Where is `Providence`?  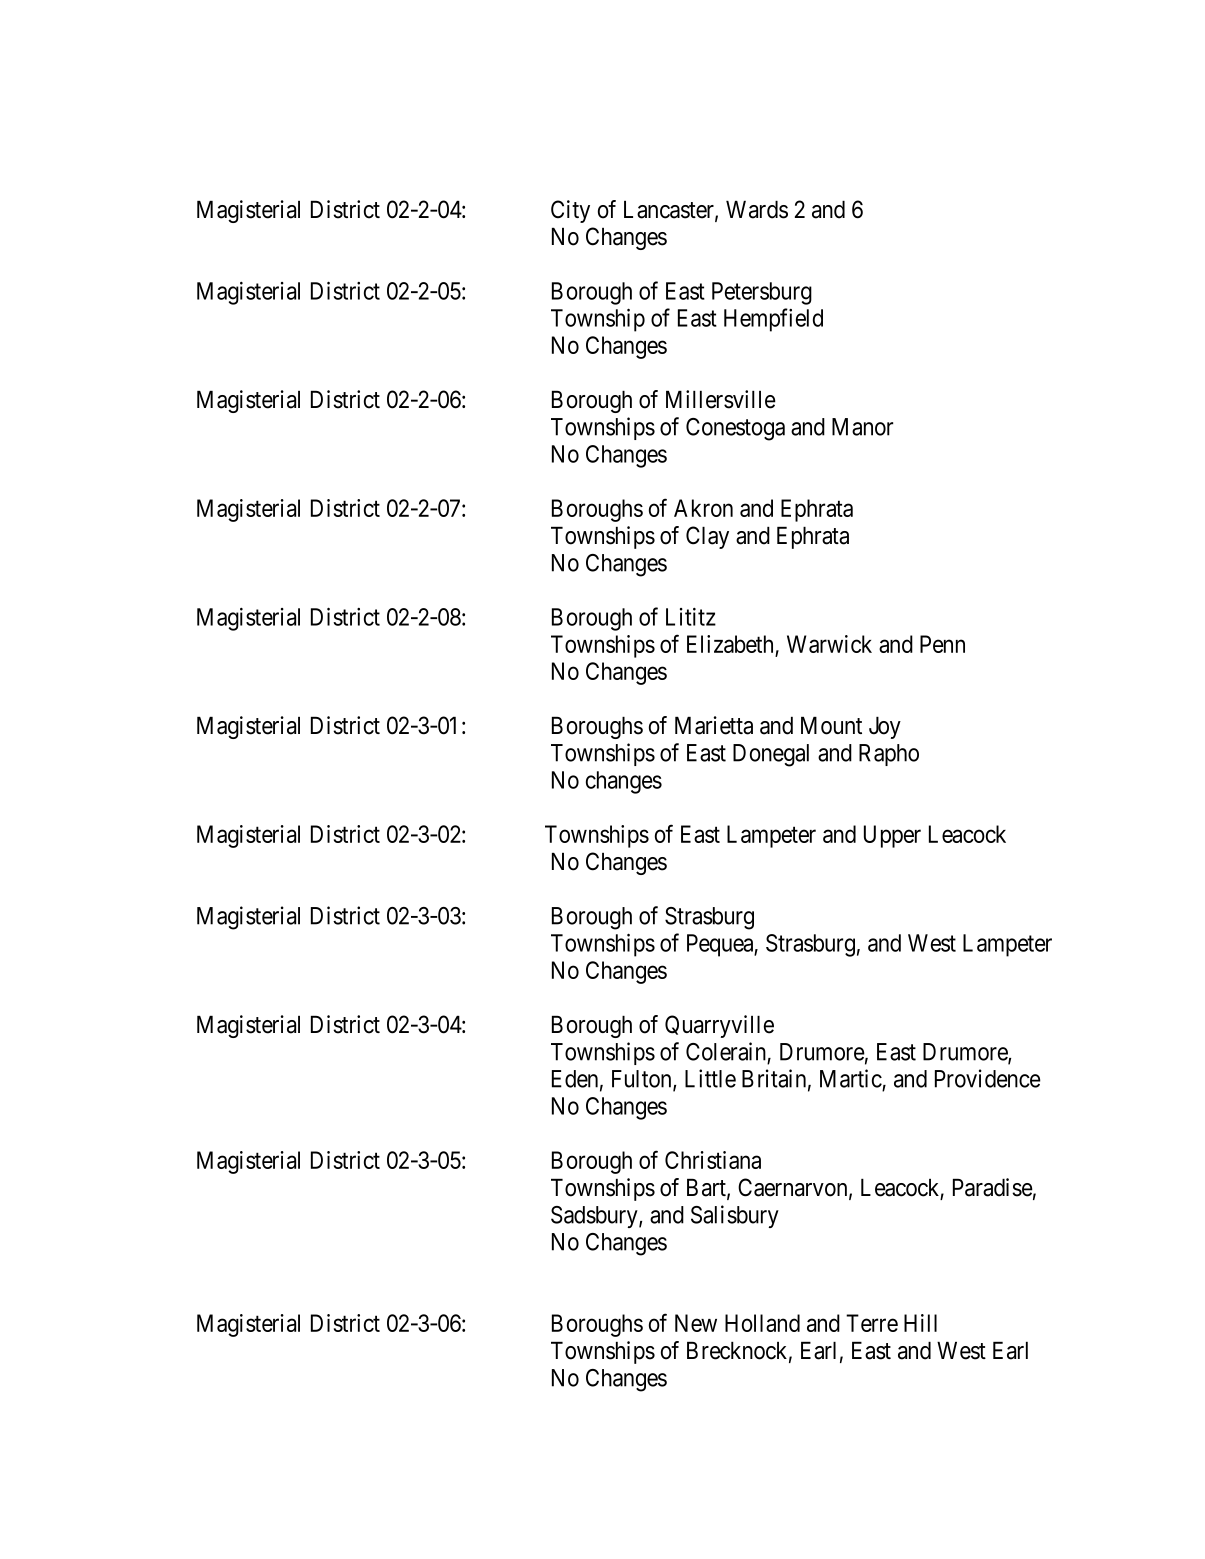 Providence is located at coordinates (988, 1078).
